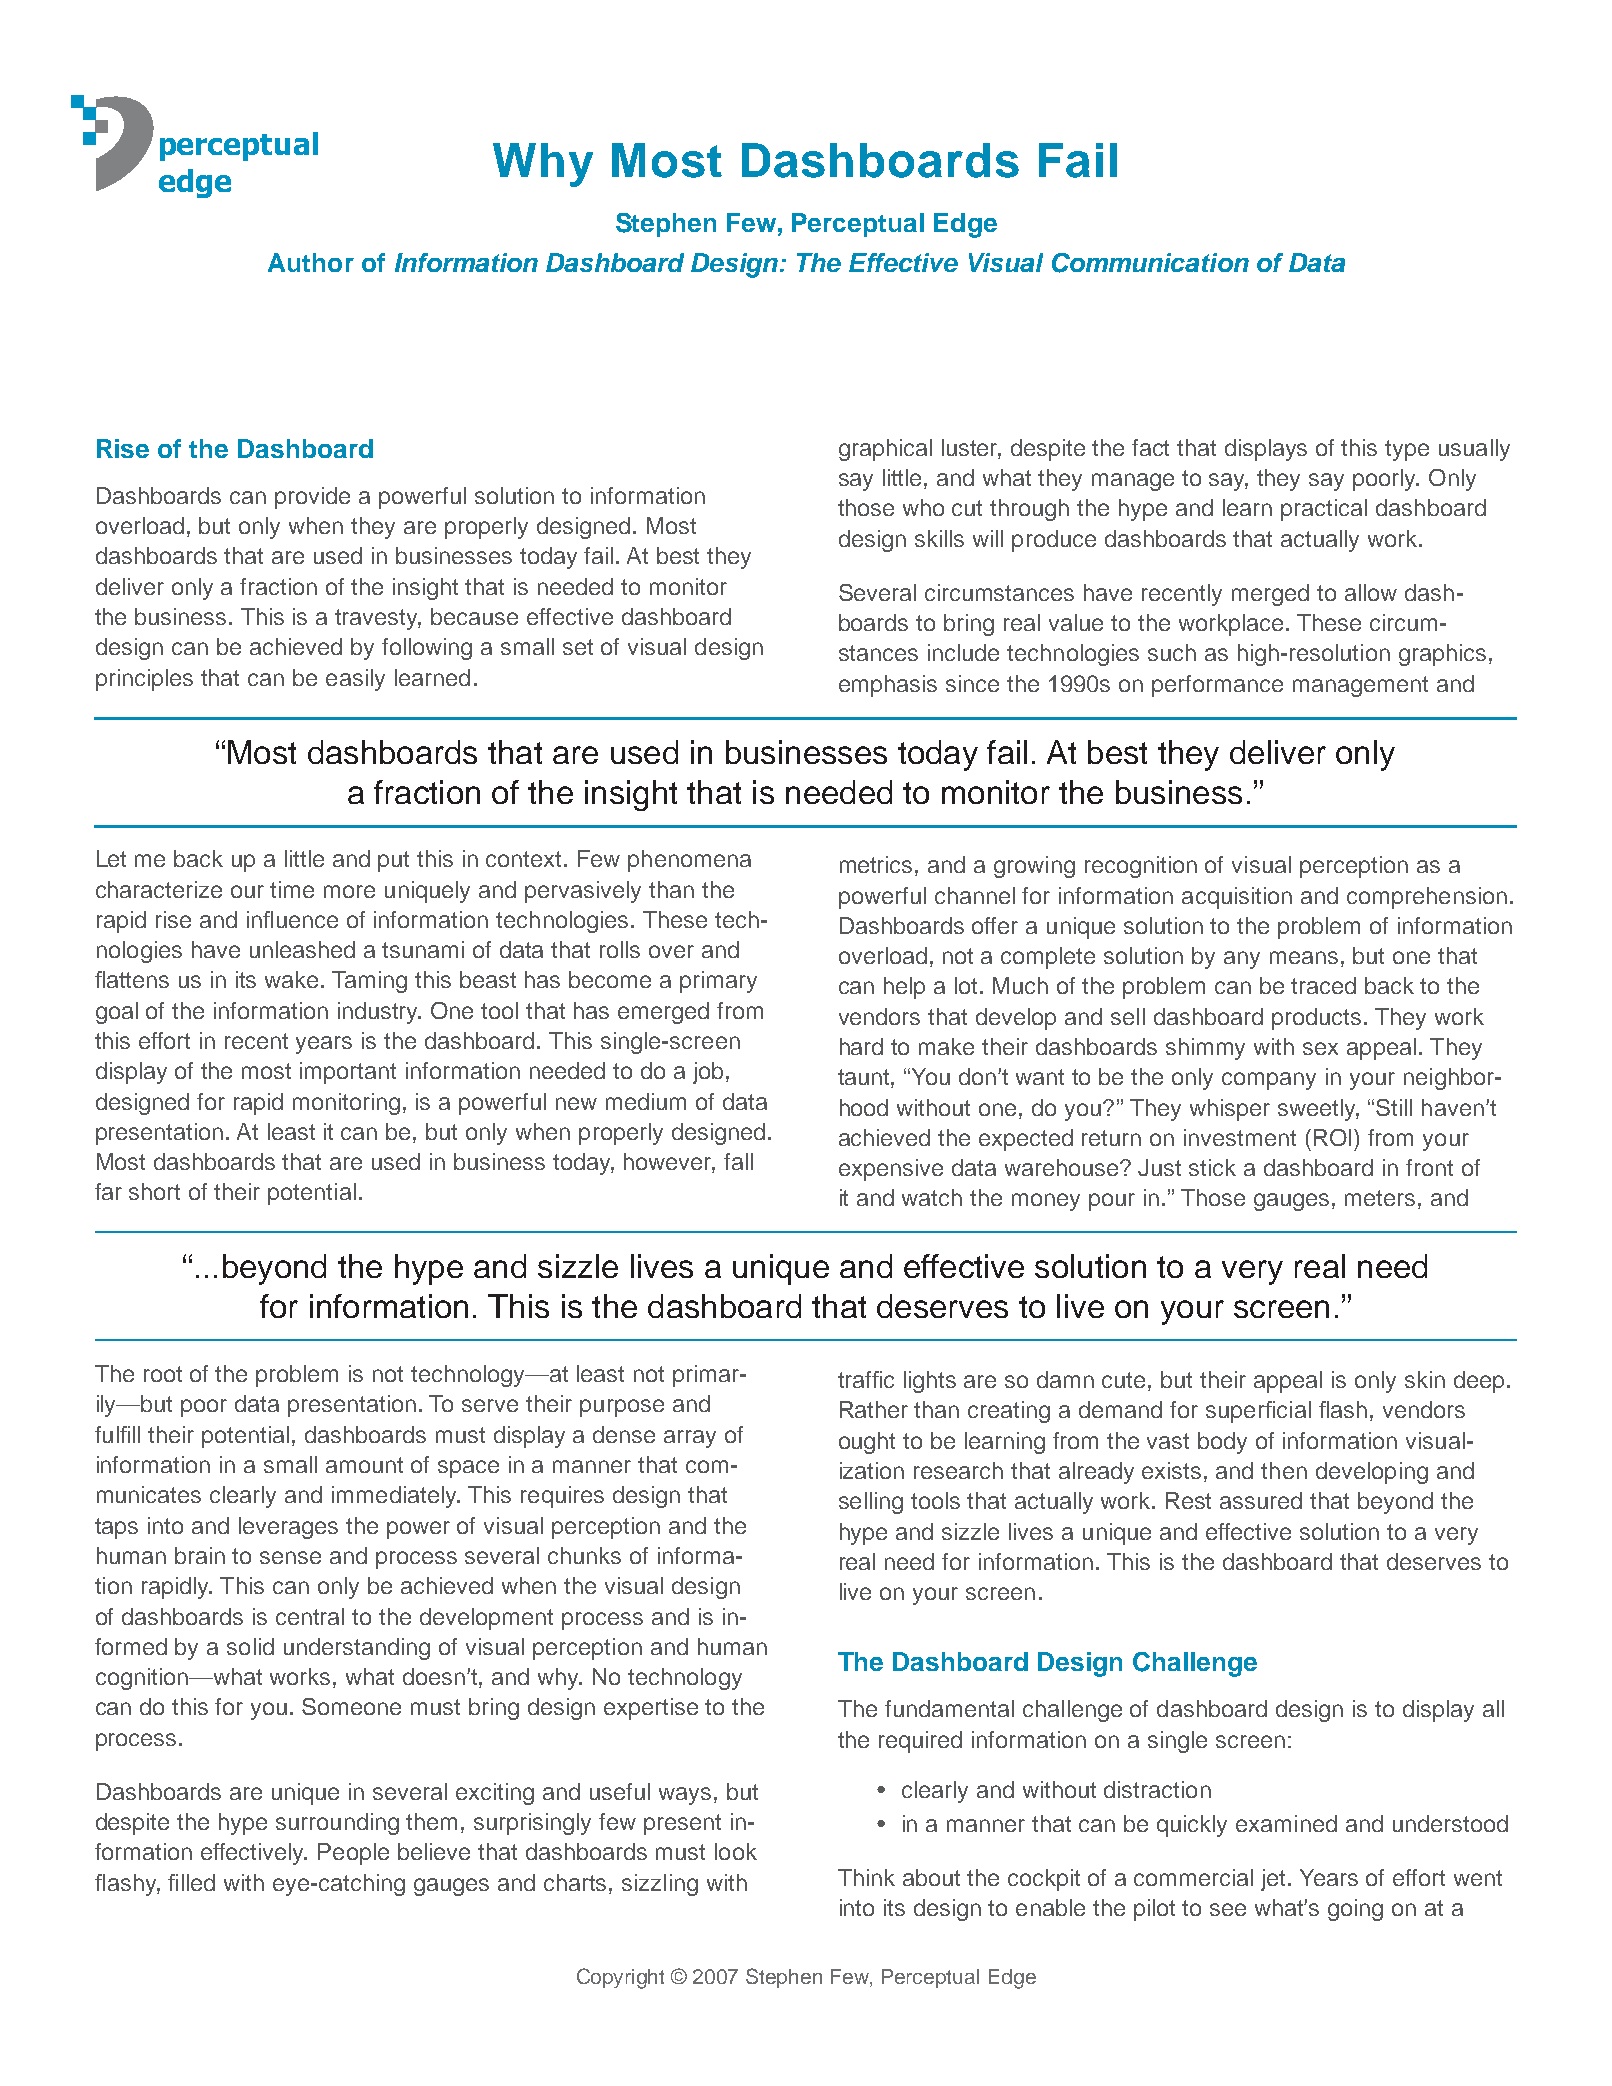  Describe the element at coordinates (311, 262) in the screenshot. I see `Author` at that location.
